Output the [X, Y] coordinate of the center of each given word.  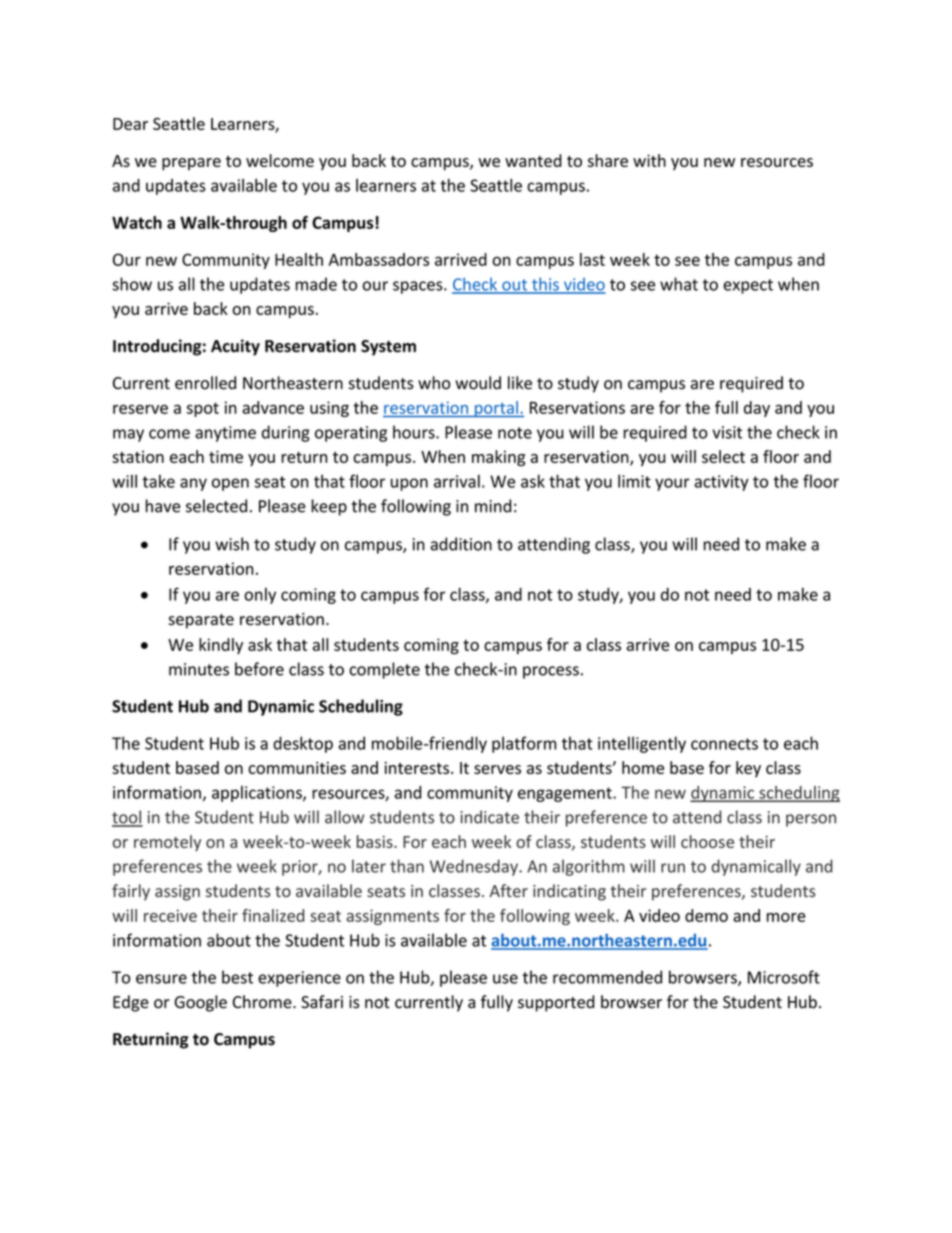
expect [748, 286]
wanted [533, 160]
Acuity [235, 347]
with [649, 160]
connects [724, 744]
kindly [221, 646]
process [551, 672]
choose [707, 841]
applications [258, 794]
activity [721, 483]
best [237, 977]
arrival [457, 481]
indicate [490, 817]
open [230, 484]
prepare [191, 164]
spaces [419, 287]
